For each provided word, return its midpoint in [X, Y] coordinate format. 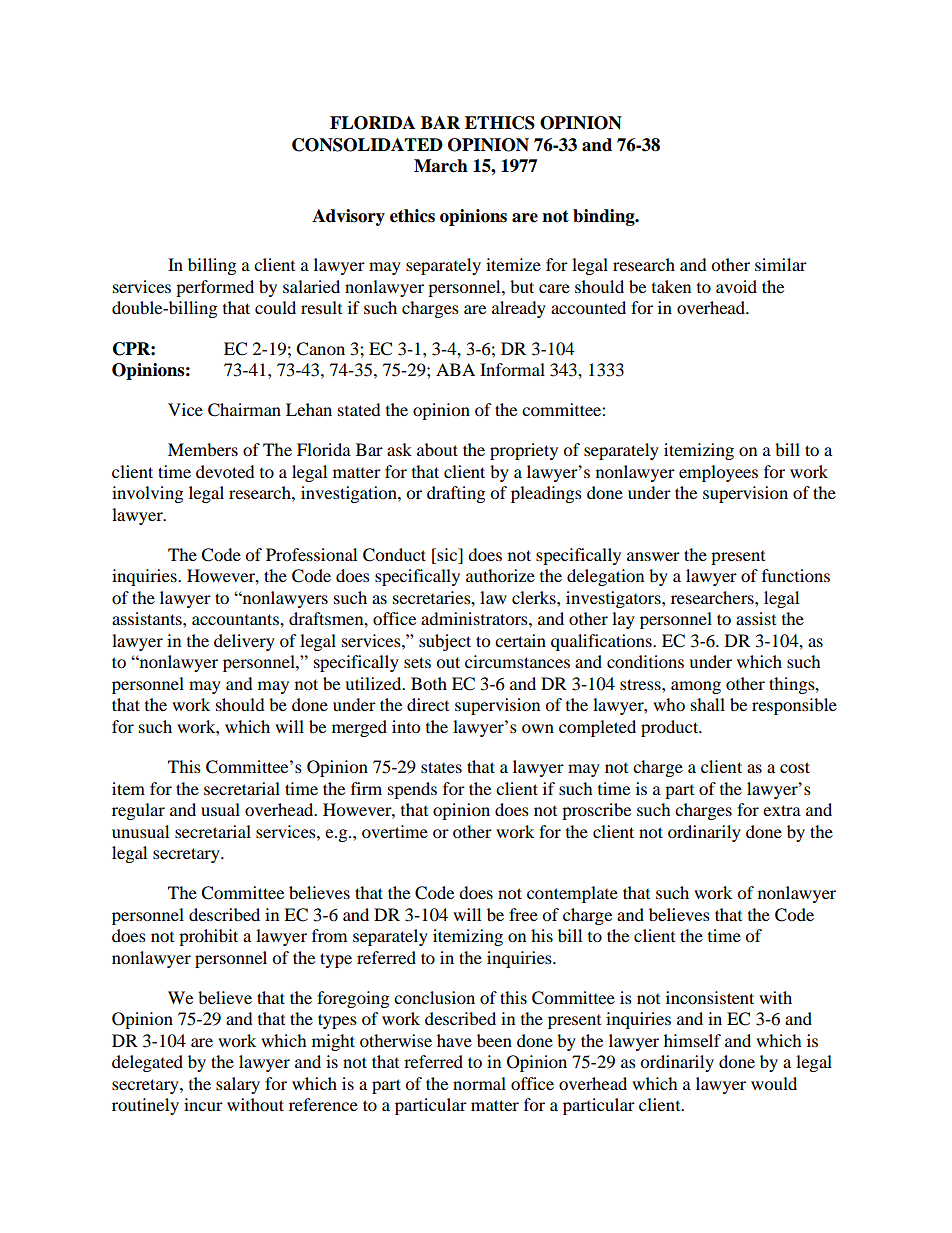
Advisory [348, 217]
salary [238, 1085]
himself [692, 1040]
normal [479, 1083]
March [441, 166]
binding [605, 217]
